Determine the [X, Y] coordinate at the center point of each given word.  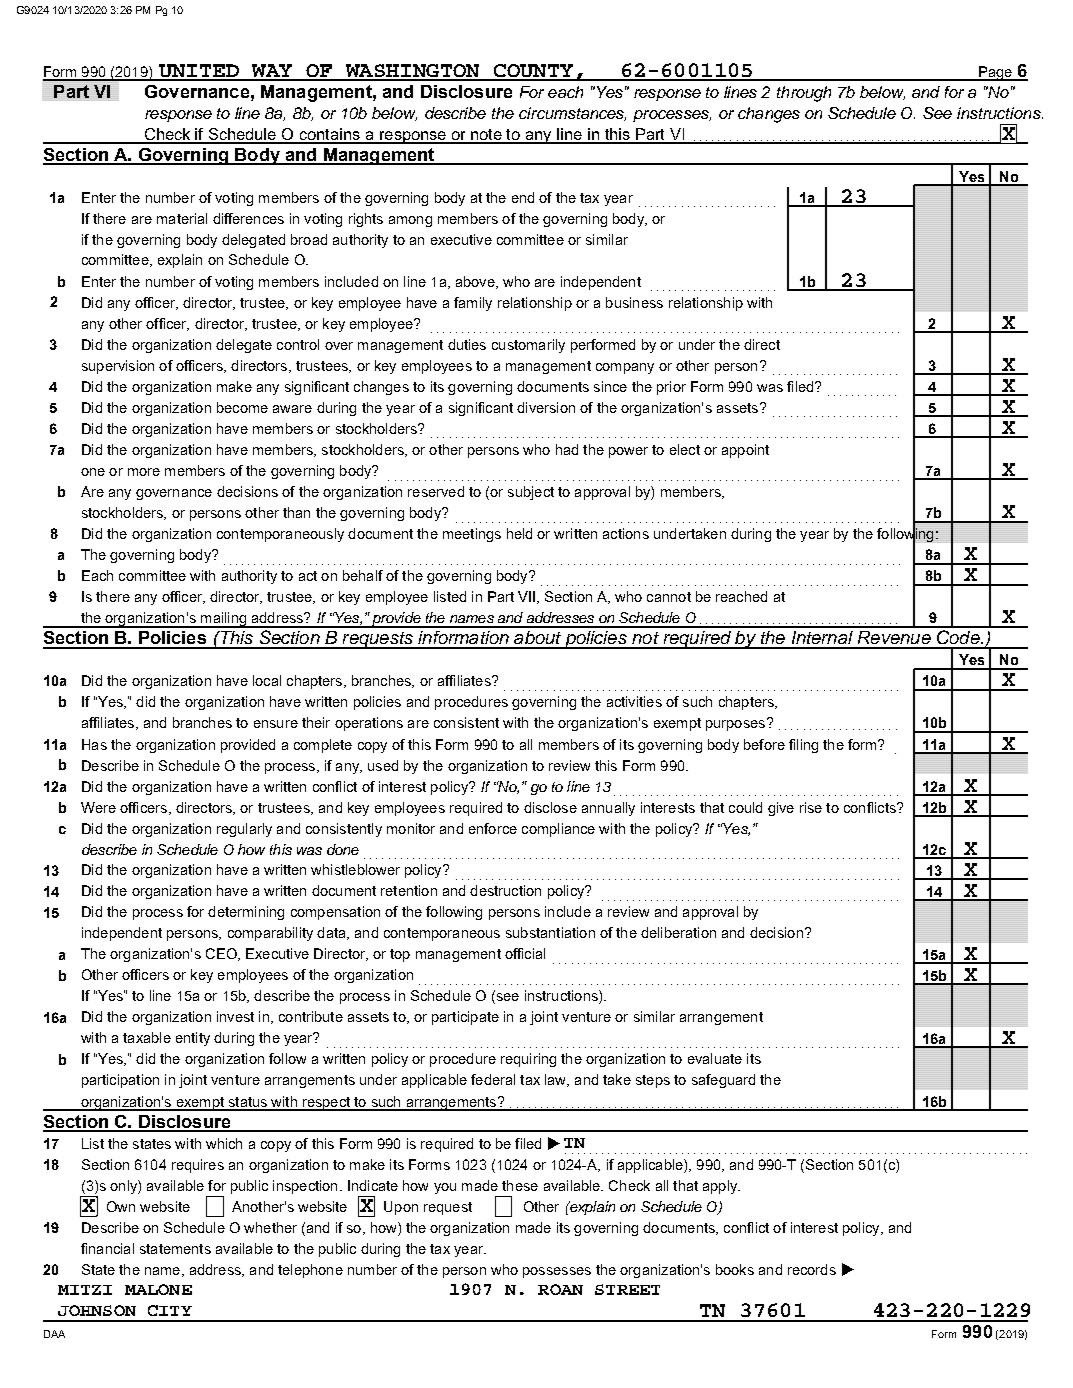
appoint [745, 451]
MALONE [158, 1289]
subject [531, 493]
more [144, 472]
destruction [505, 890]
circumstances [572, 114]
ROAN [560, 1289]
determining [246, 913]
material [182, 218]
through [804, 94]
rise [811, 807]
